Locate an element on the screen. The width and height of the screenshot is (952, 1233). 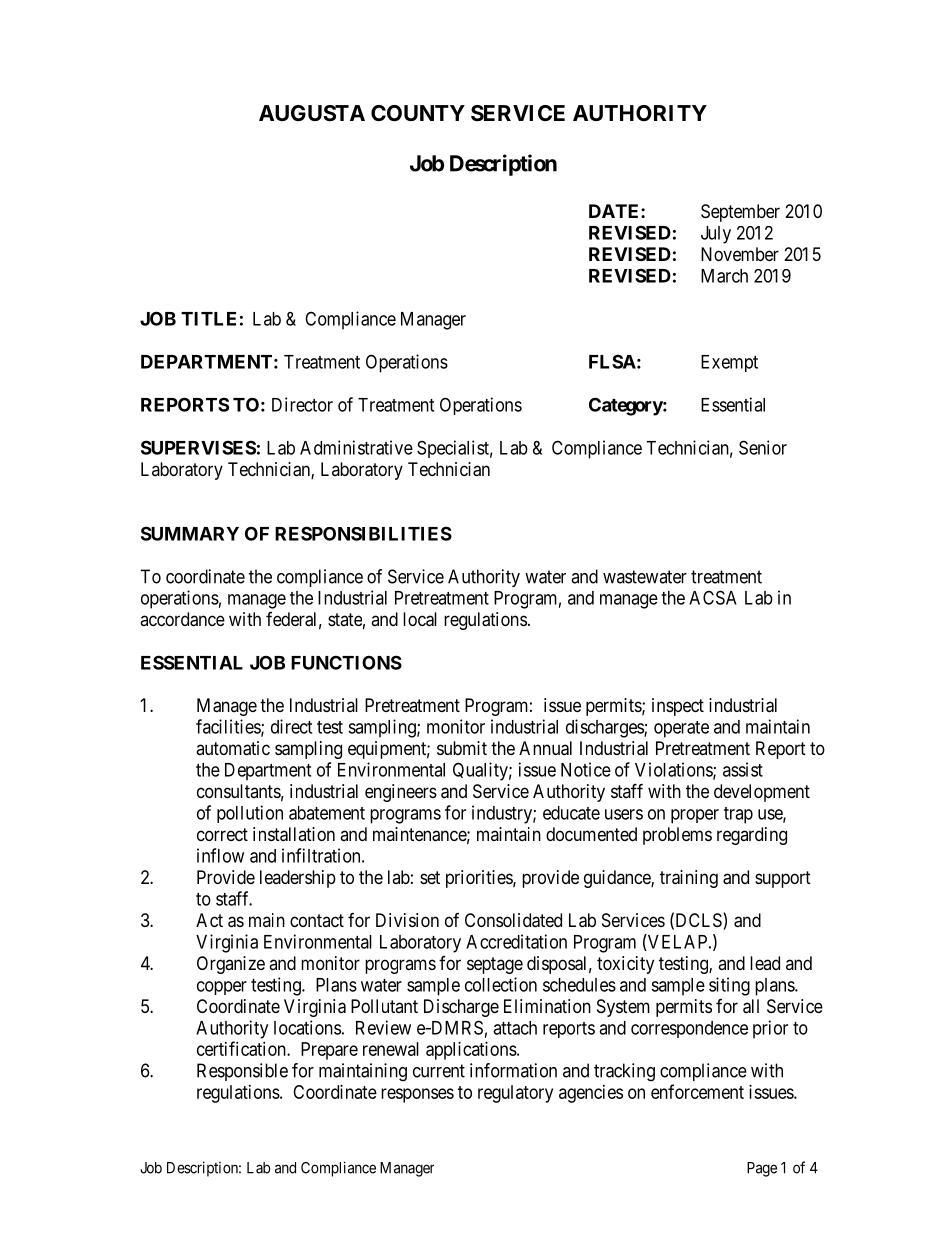
Responsible is located at coordinates (242, 1072).
